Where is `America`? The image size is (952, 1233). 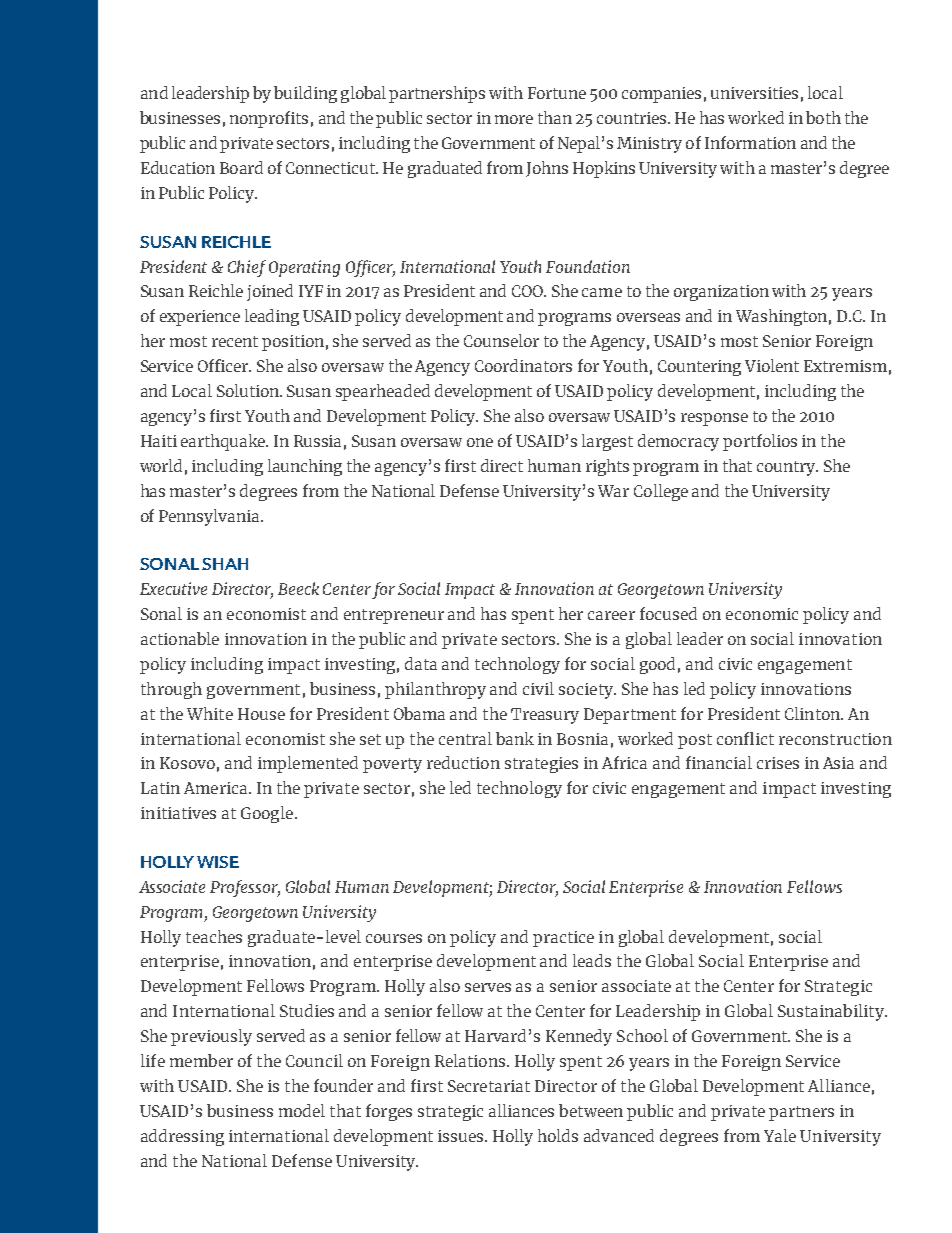 America is located at coordinates (217, 788).
